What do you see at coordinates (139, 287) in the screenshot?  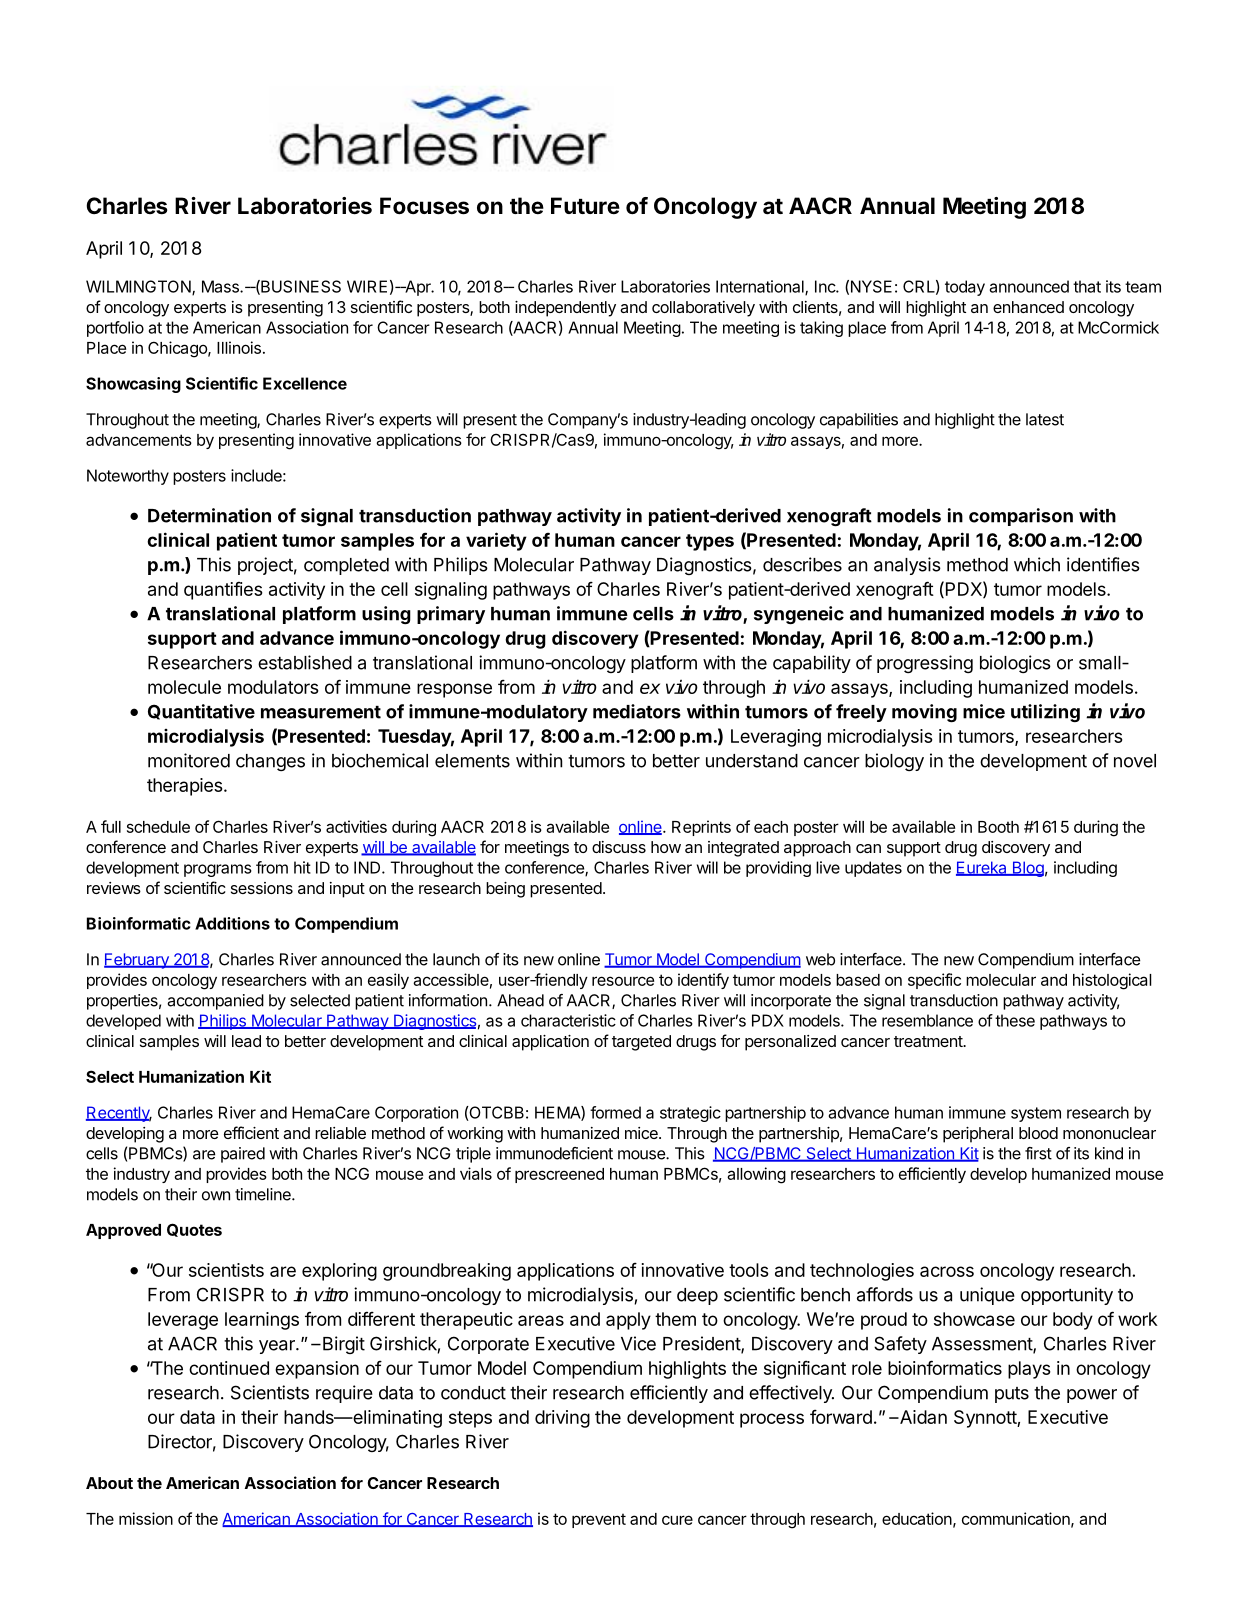 I see `WILMINGTON` at bounding box center [139, 287].
